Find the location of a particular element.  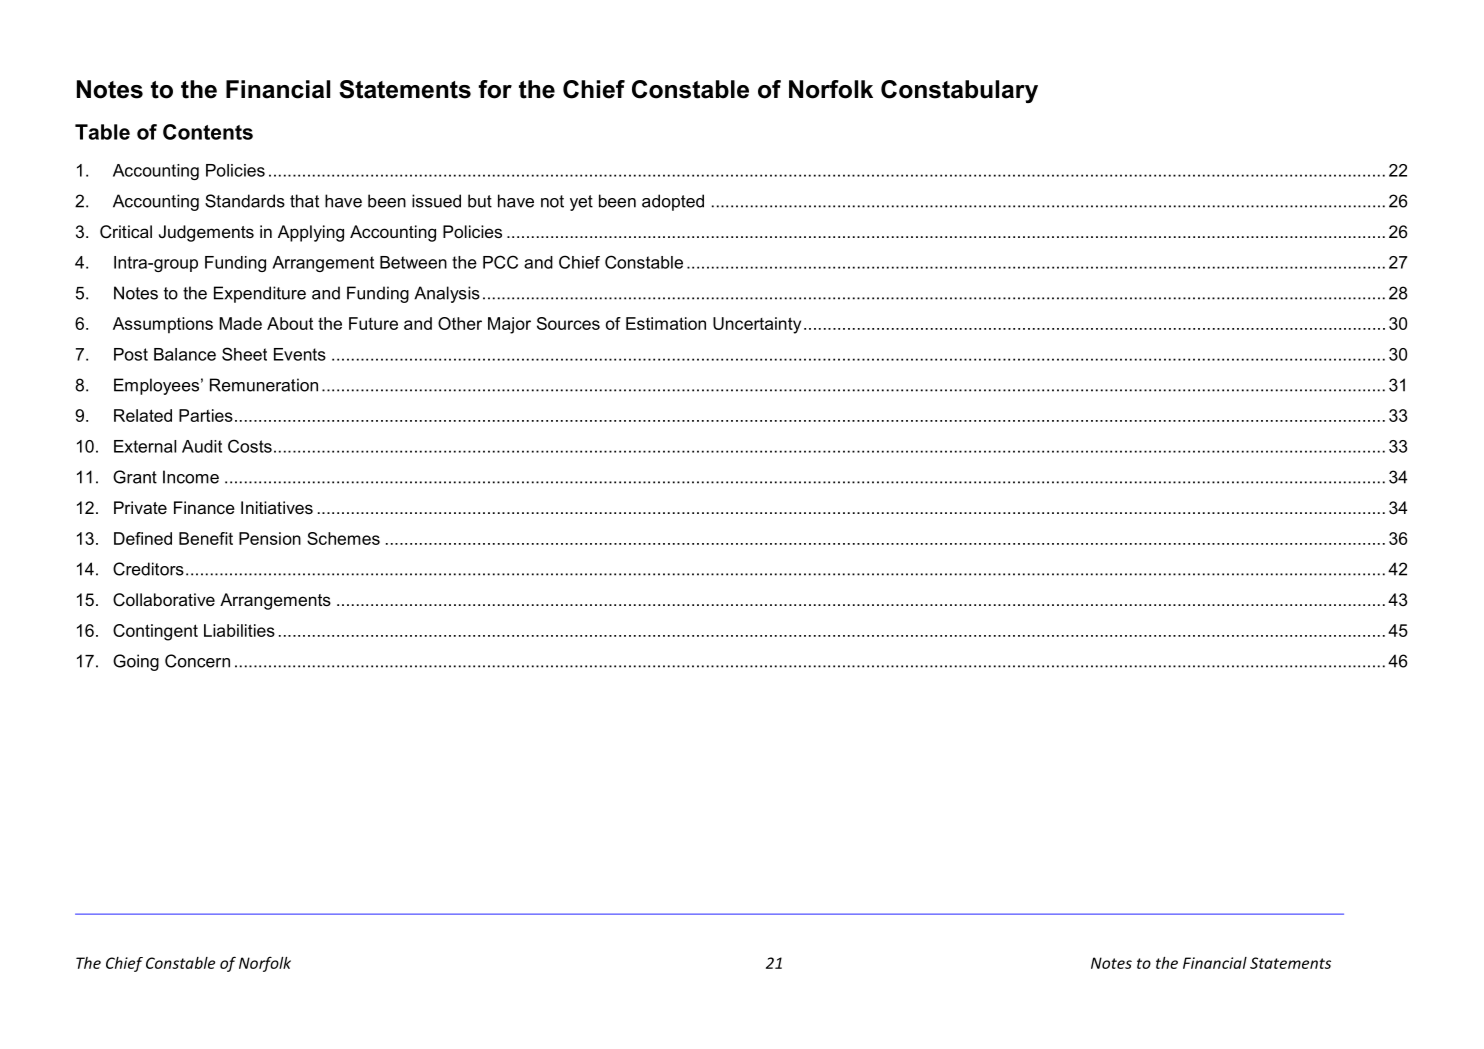

Schemes is located at coordinates (343, 538).
